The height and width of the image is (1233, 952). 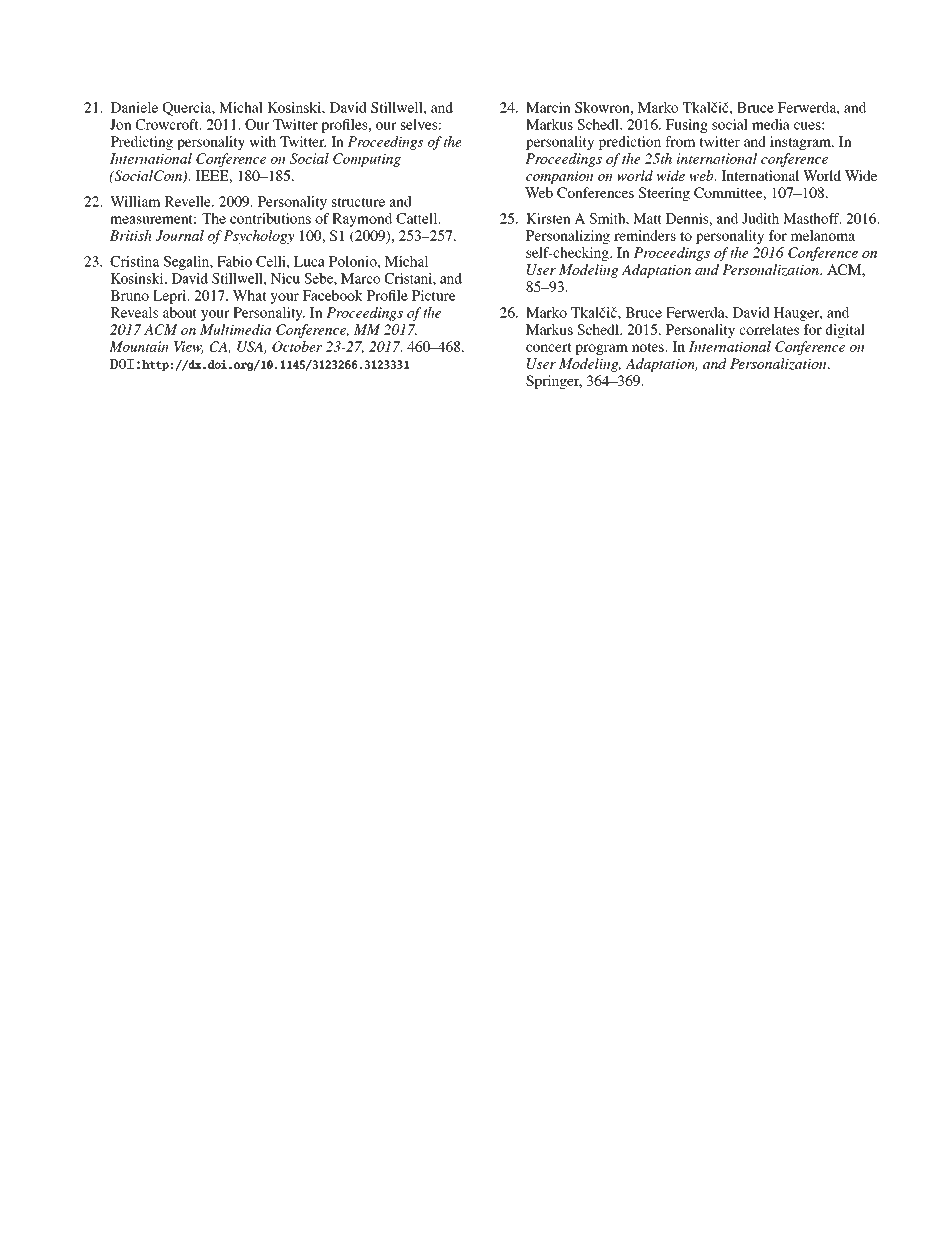 I want to click on Cattell, so click(x=418, y=218).
